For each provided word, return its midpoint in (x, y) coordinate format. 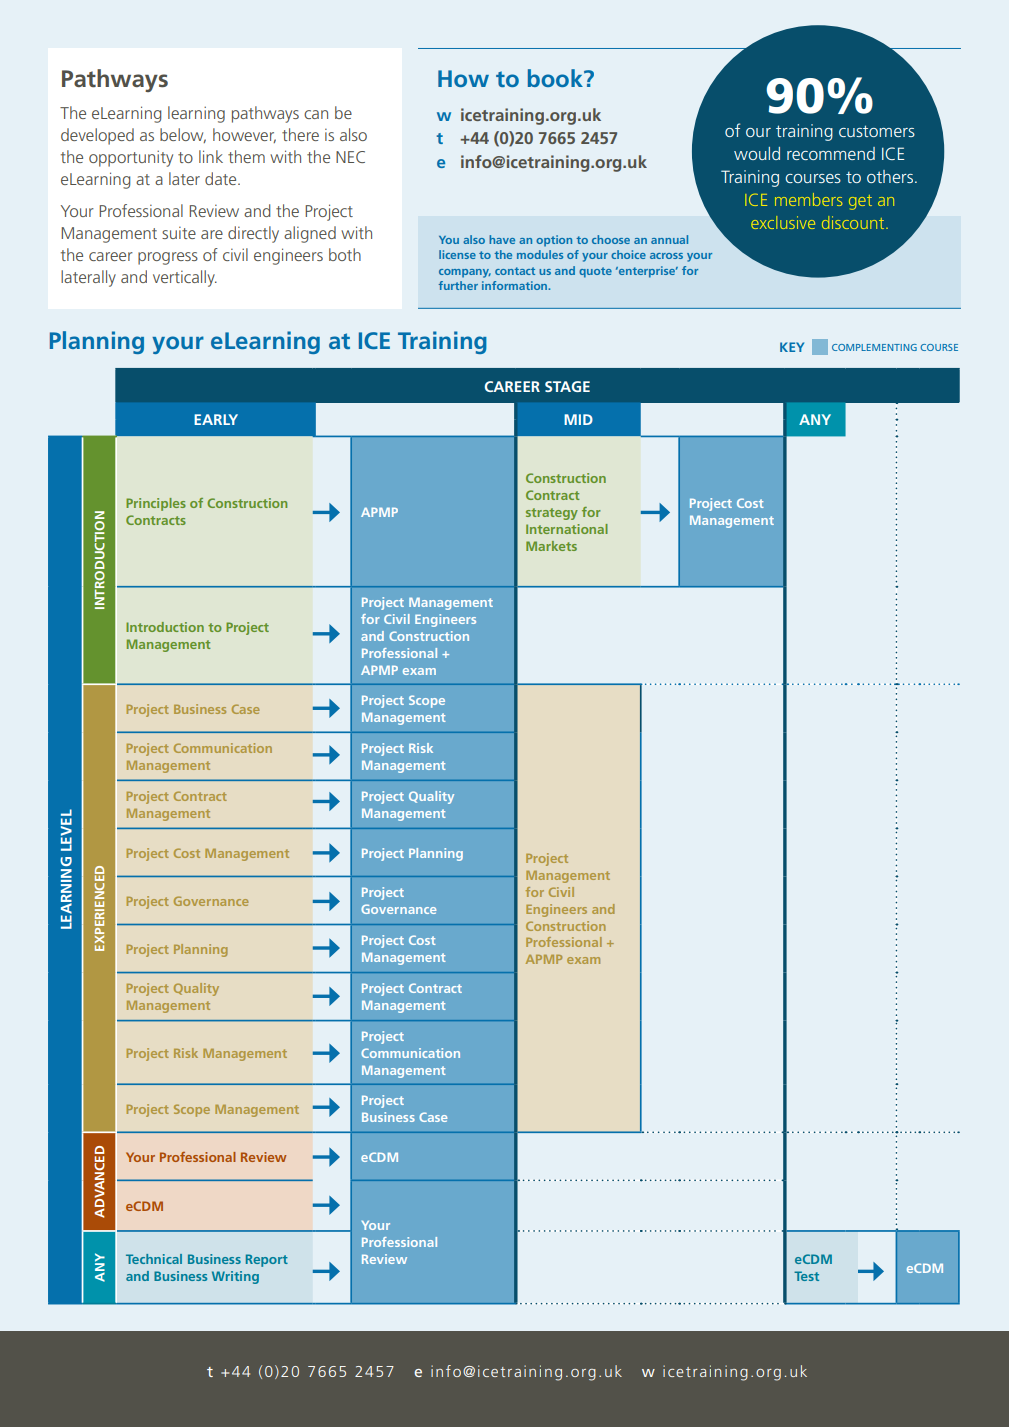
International (567, 529)
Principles (156, 504)
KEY (792, 347)
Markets (551, 546)
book (556, 78)
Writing (235, 1277)
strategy (552, 514)
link (211, 156)
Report (267, 1260)
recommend (831, 153)
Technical (154, 1259)
